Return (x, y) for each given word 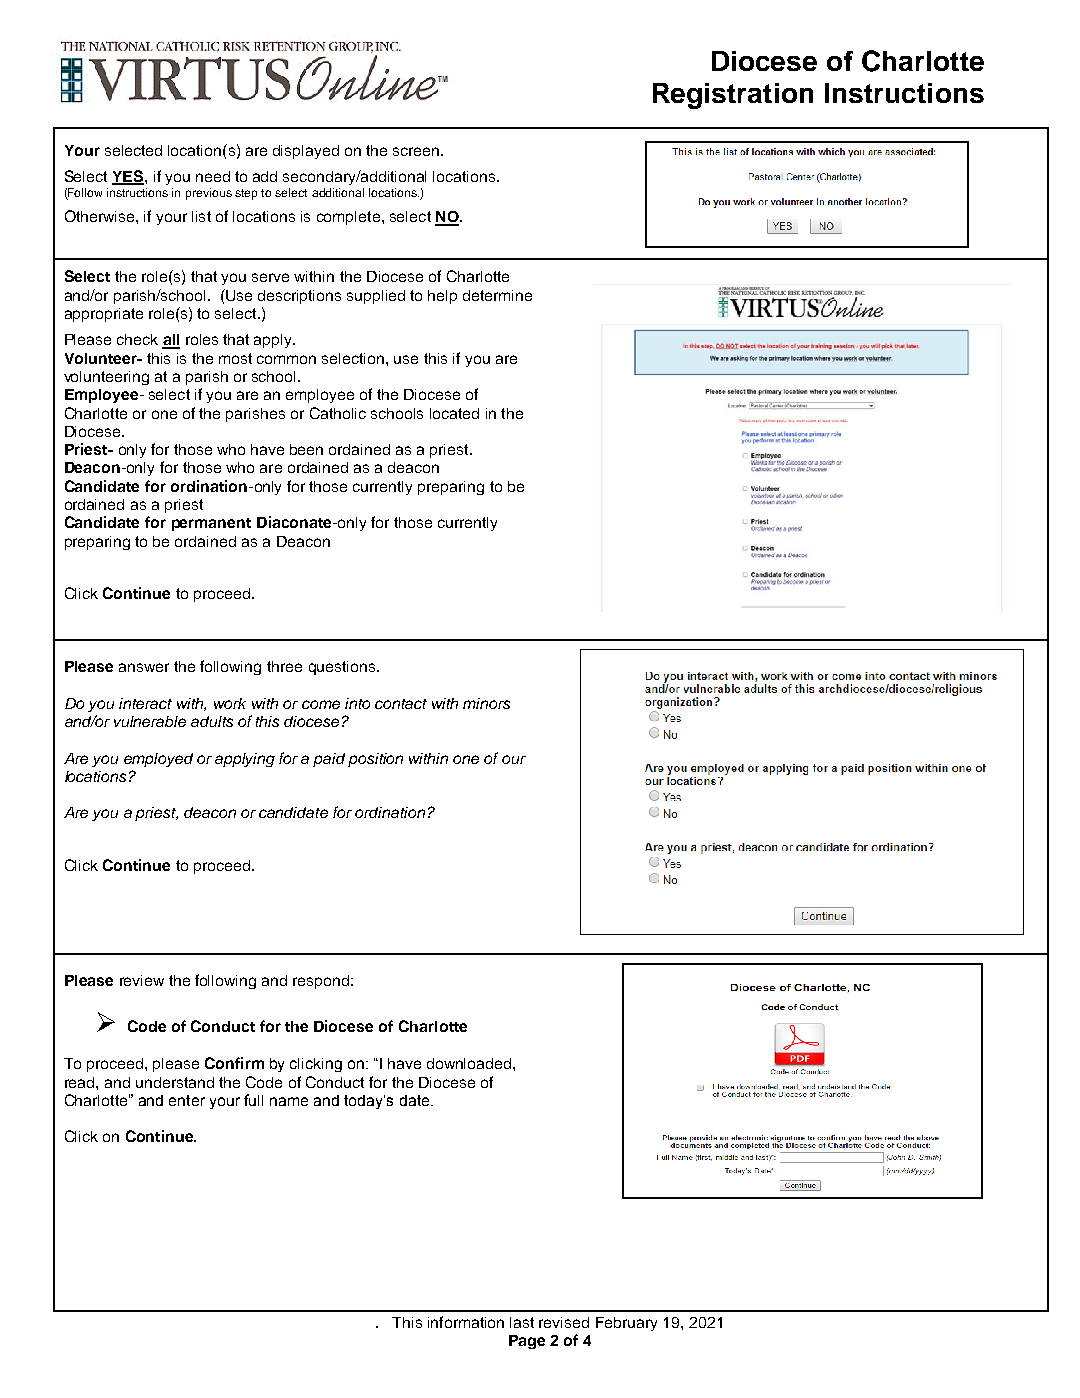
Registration (733, 96)
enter (187, 1100)
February (626, 1324)
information (466, 1322)
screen (417, 151)
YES (129, 177)
